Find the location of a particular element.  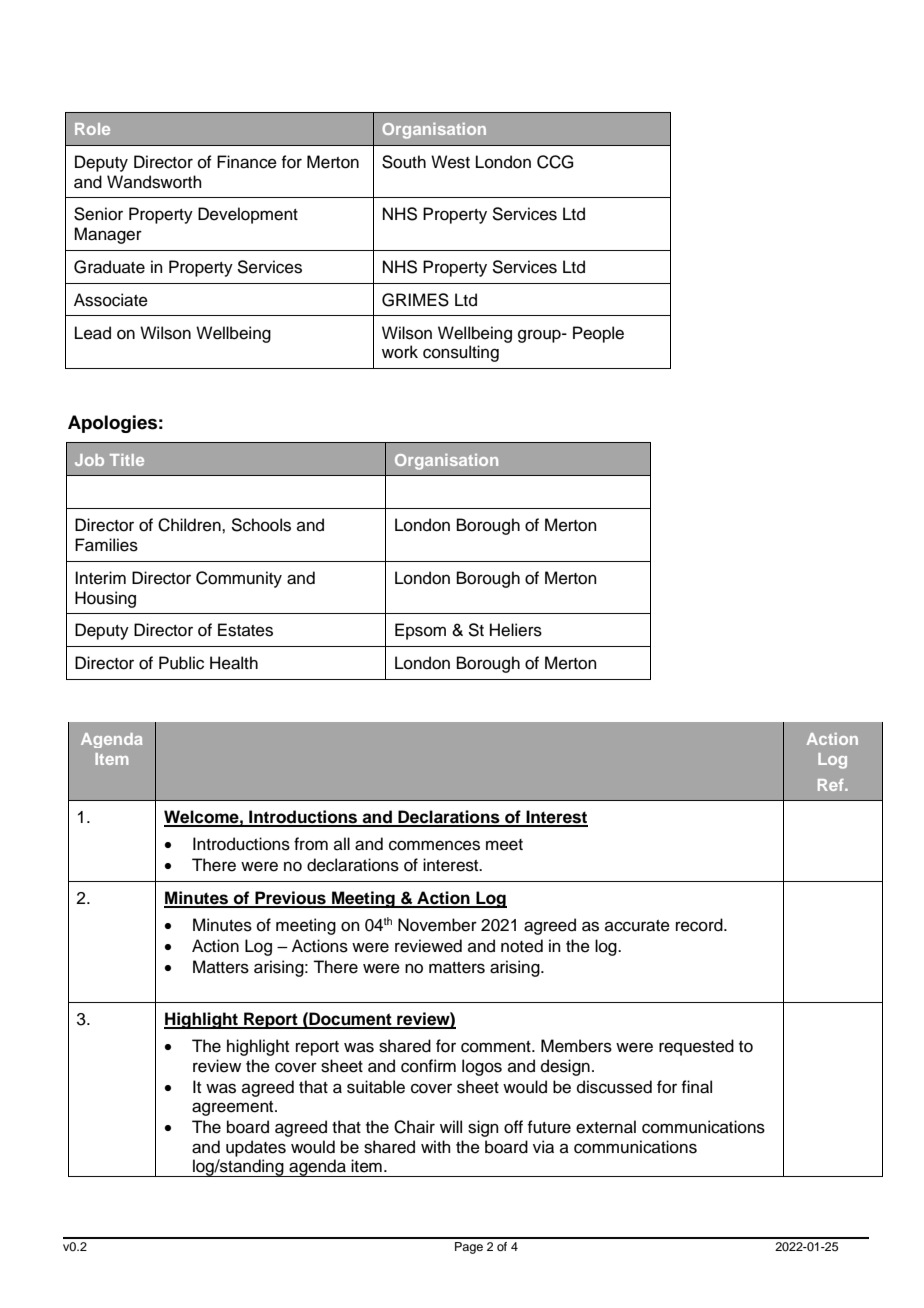

West is located at coordinates (450, 162).
